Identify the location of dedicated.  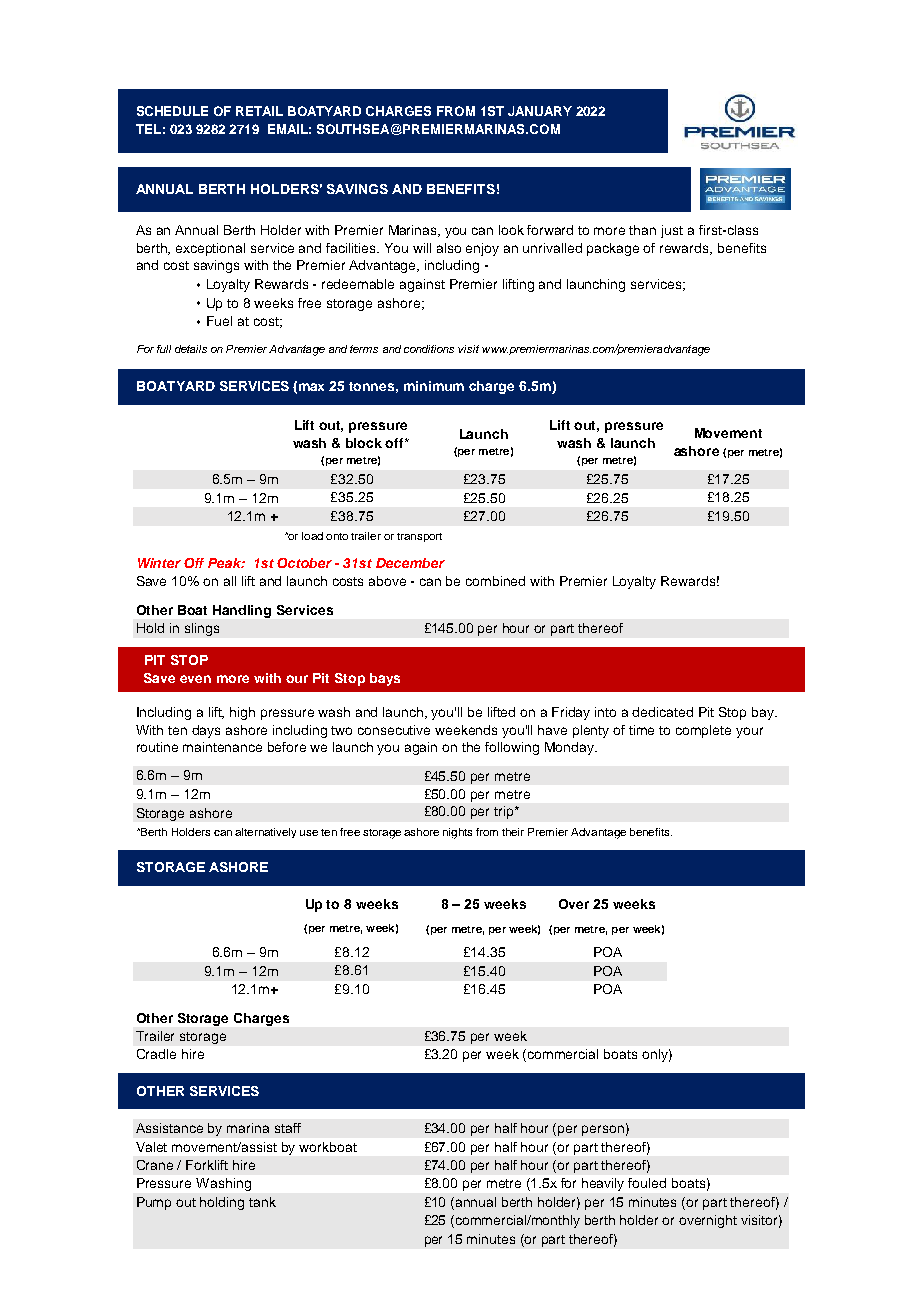
(662, 712).
